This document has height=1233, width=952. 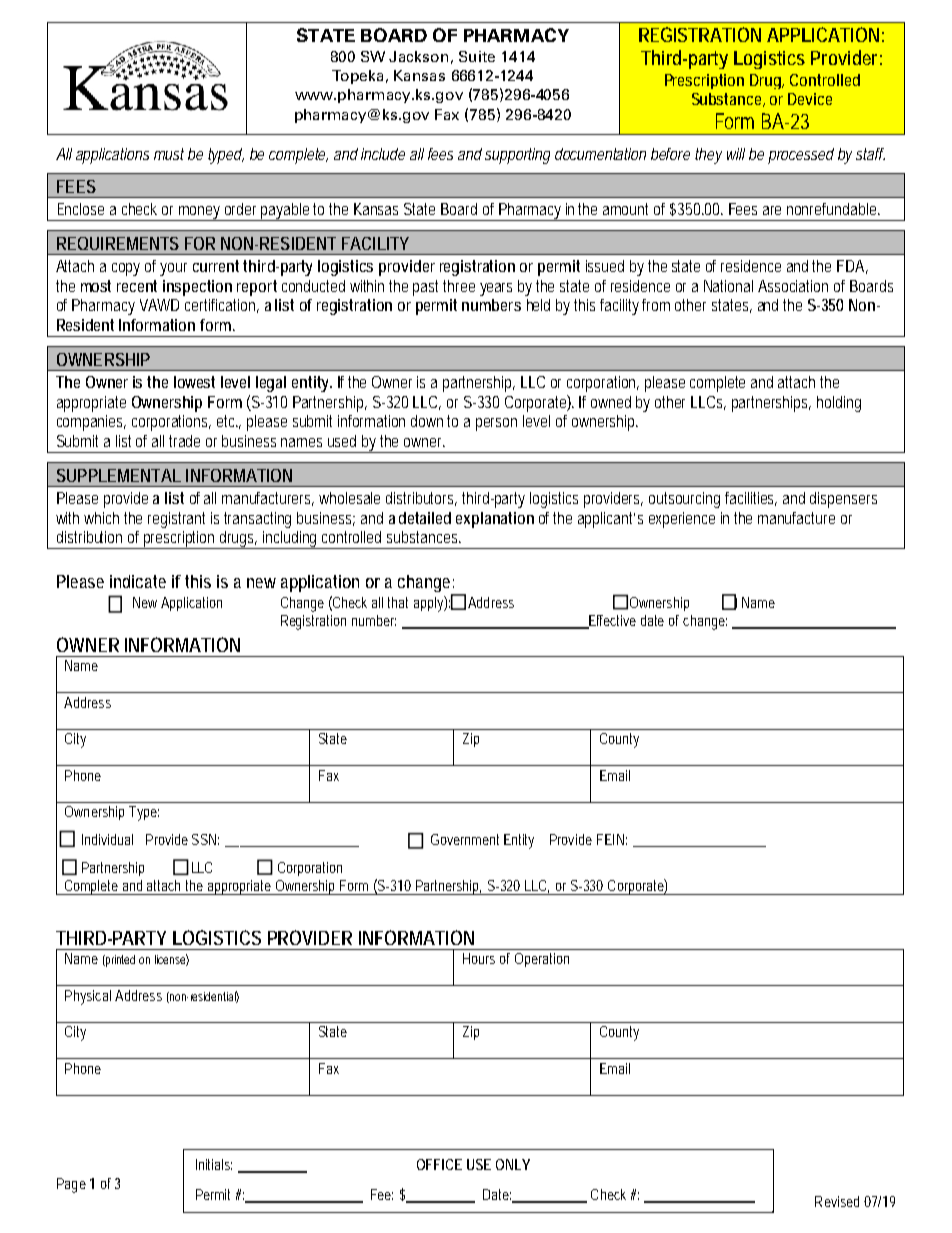 What do you see at coordinates (214, 1164) in the document?
I see `Initials` at bounding box center [214, 1164].
